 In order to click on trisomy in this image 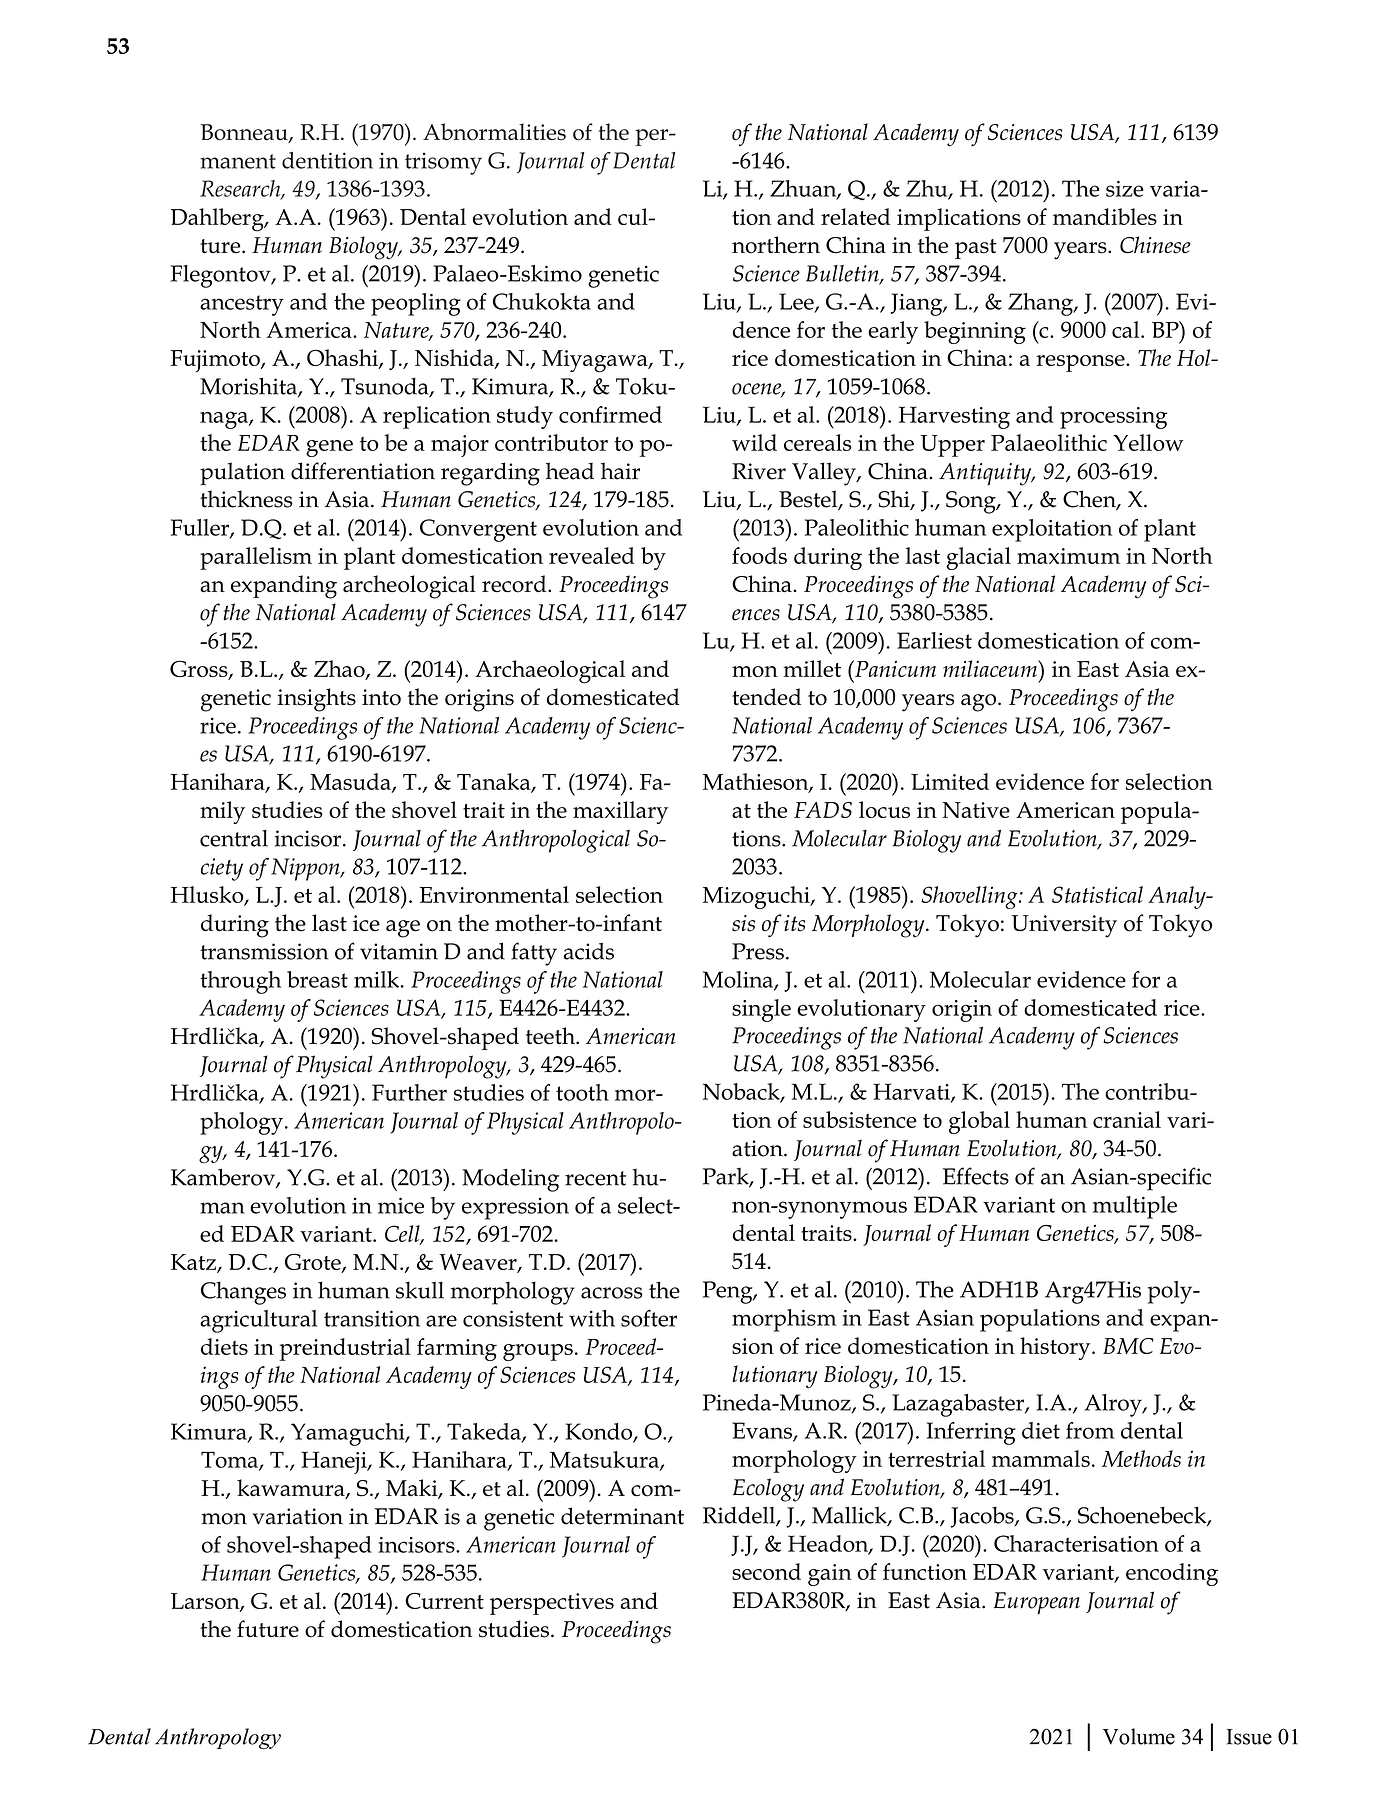, I will do `click(443, 163)`.
